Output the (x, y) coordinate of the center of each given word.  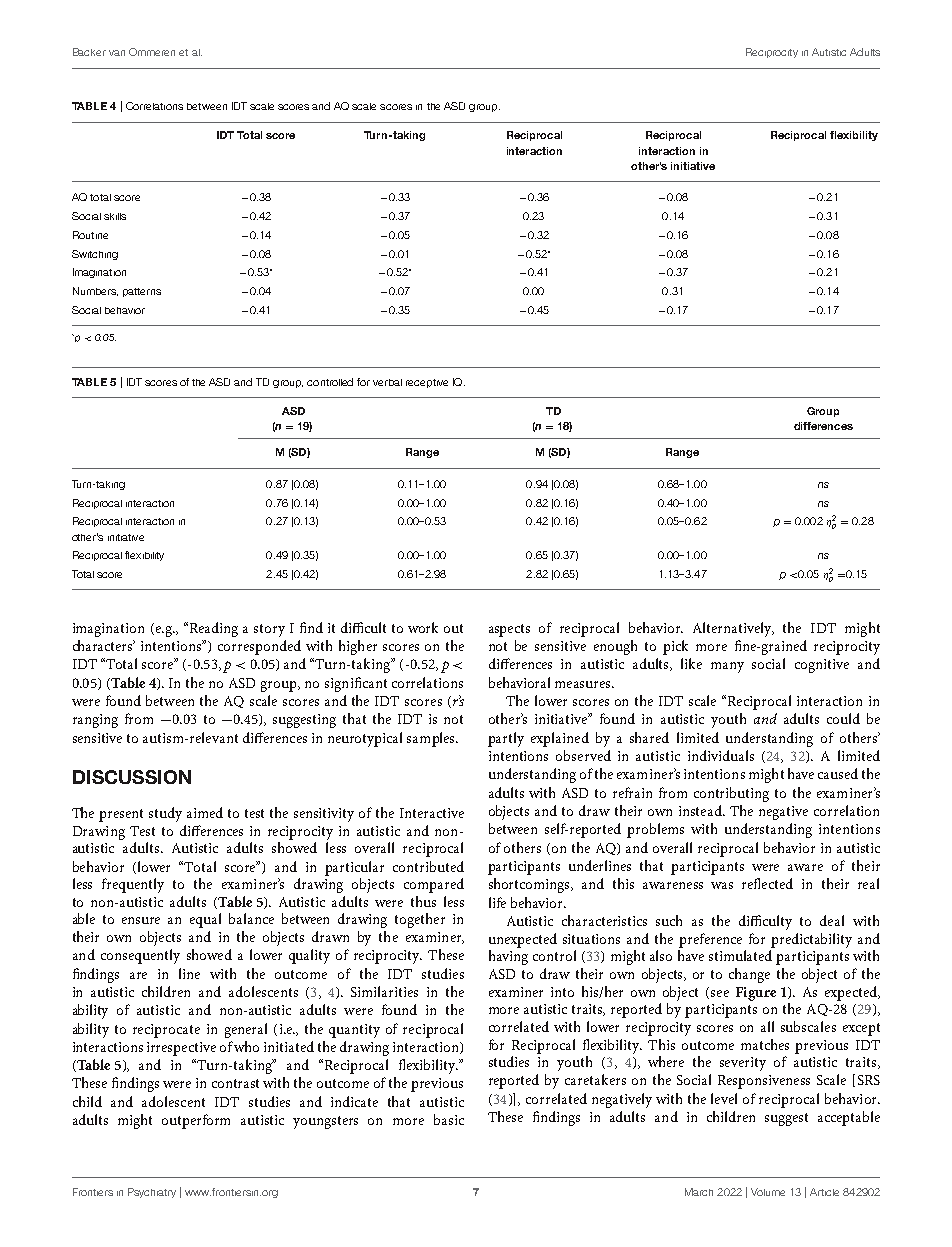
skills (115, 216)
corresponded (259, 647)
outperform (196, 1121)
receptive (427, 383)
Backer (89, 52)
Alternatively (733, 629)
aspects (509, 630)
